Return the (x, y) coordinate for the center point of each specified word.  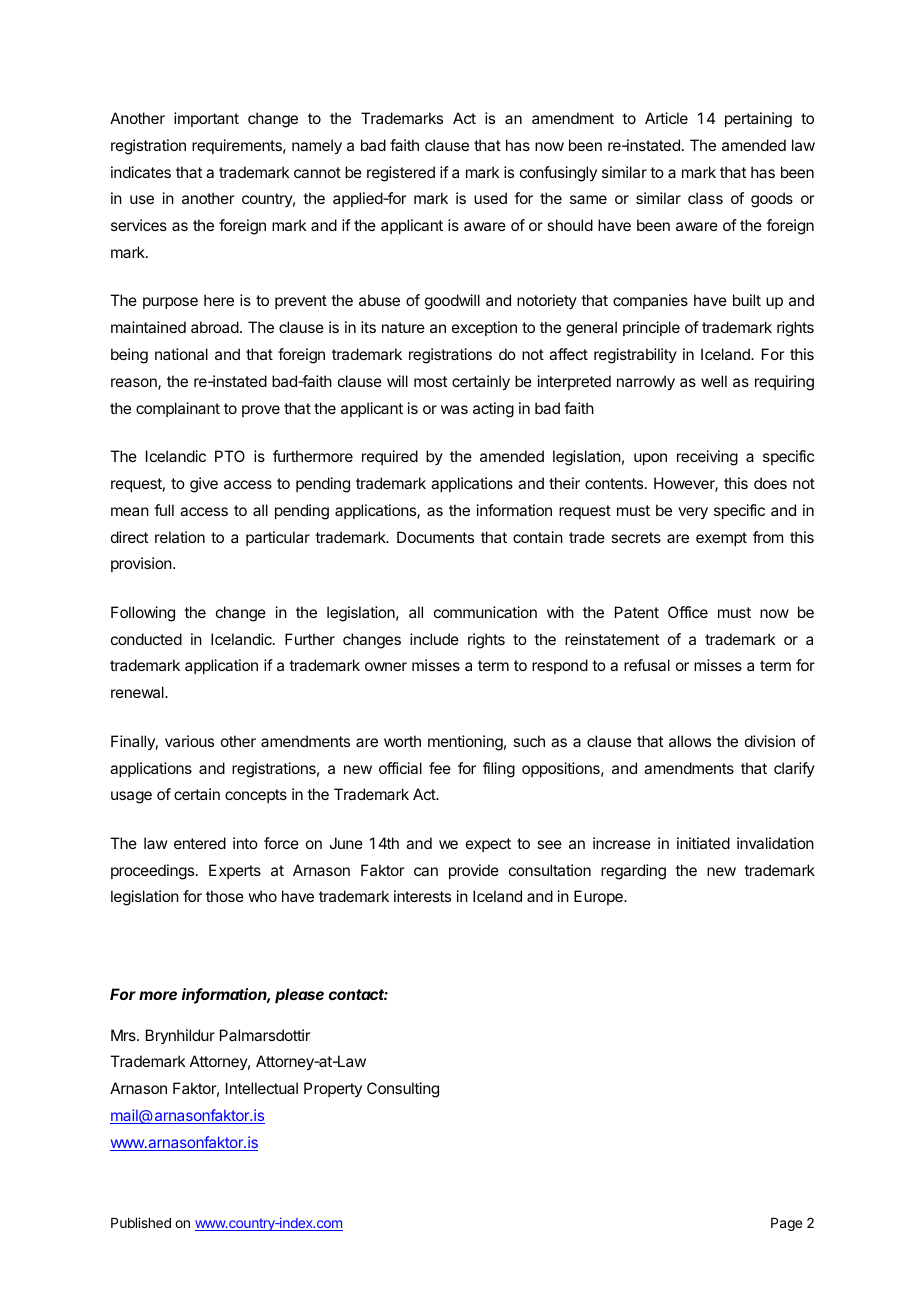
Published (141, 1222)
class (705, 198)
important (206, 119)
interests (422, 896)
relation (180, 537)
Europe (599, 897)
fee (440, 768)
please (299, 995)
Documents (435, 537)
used (490, 198)
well (714, 381)
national (181, 354)
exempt (721, 539)
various (189, 741)
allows (690, 741)
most (430, 381)
